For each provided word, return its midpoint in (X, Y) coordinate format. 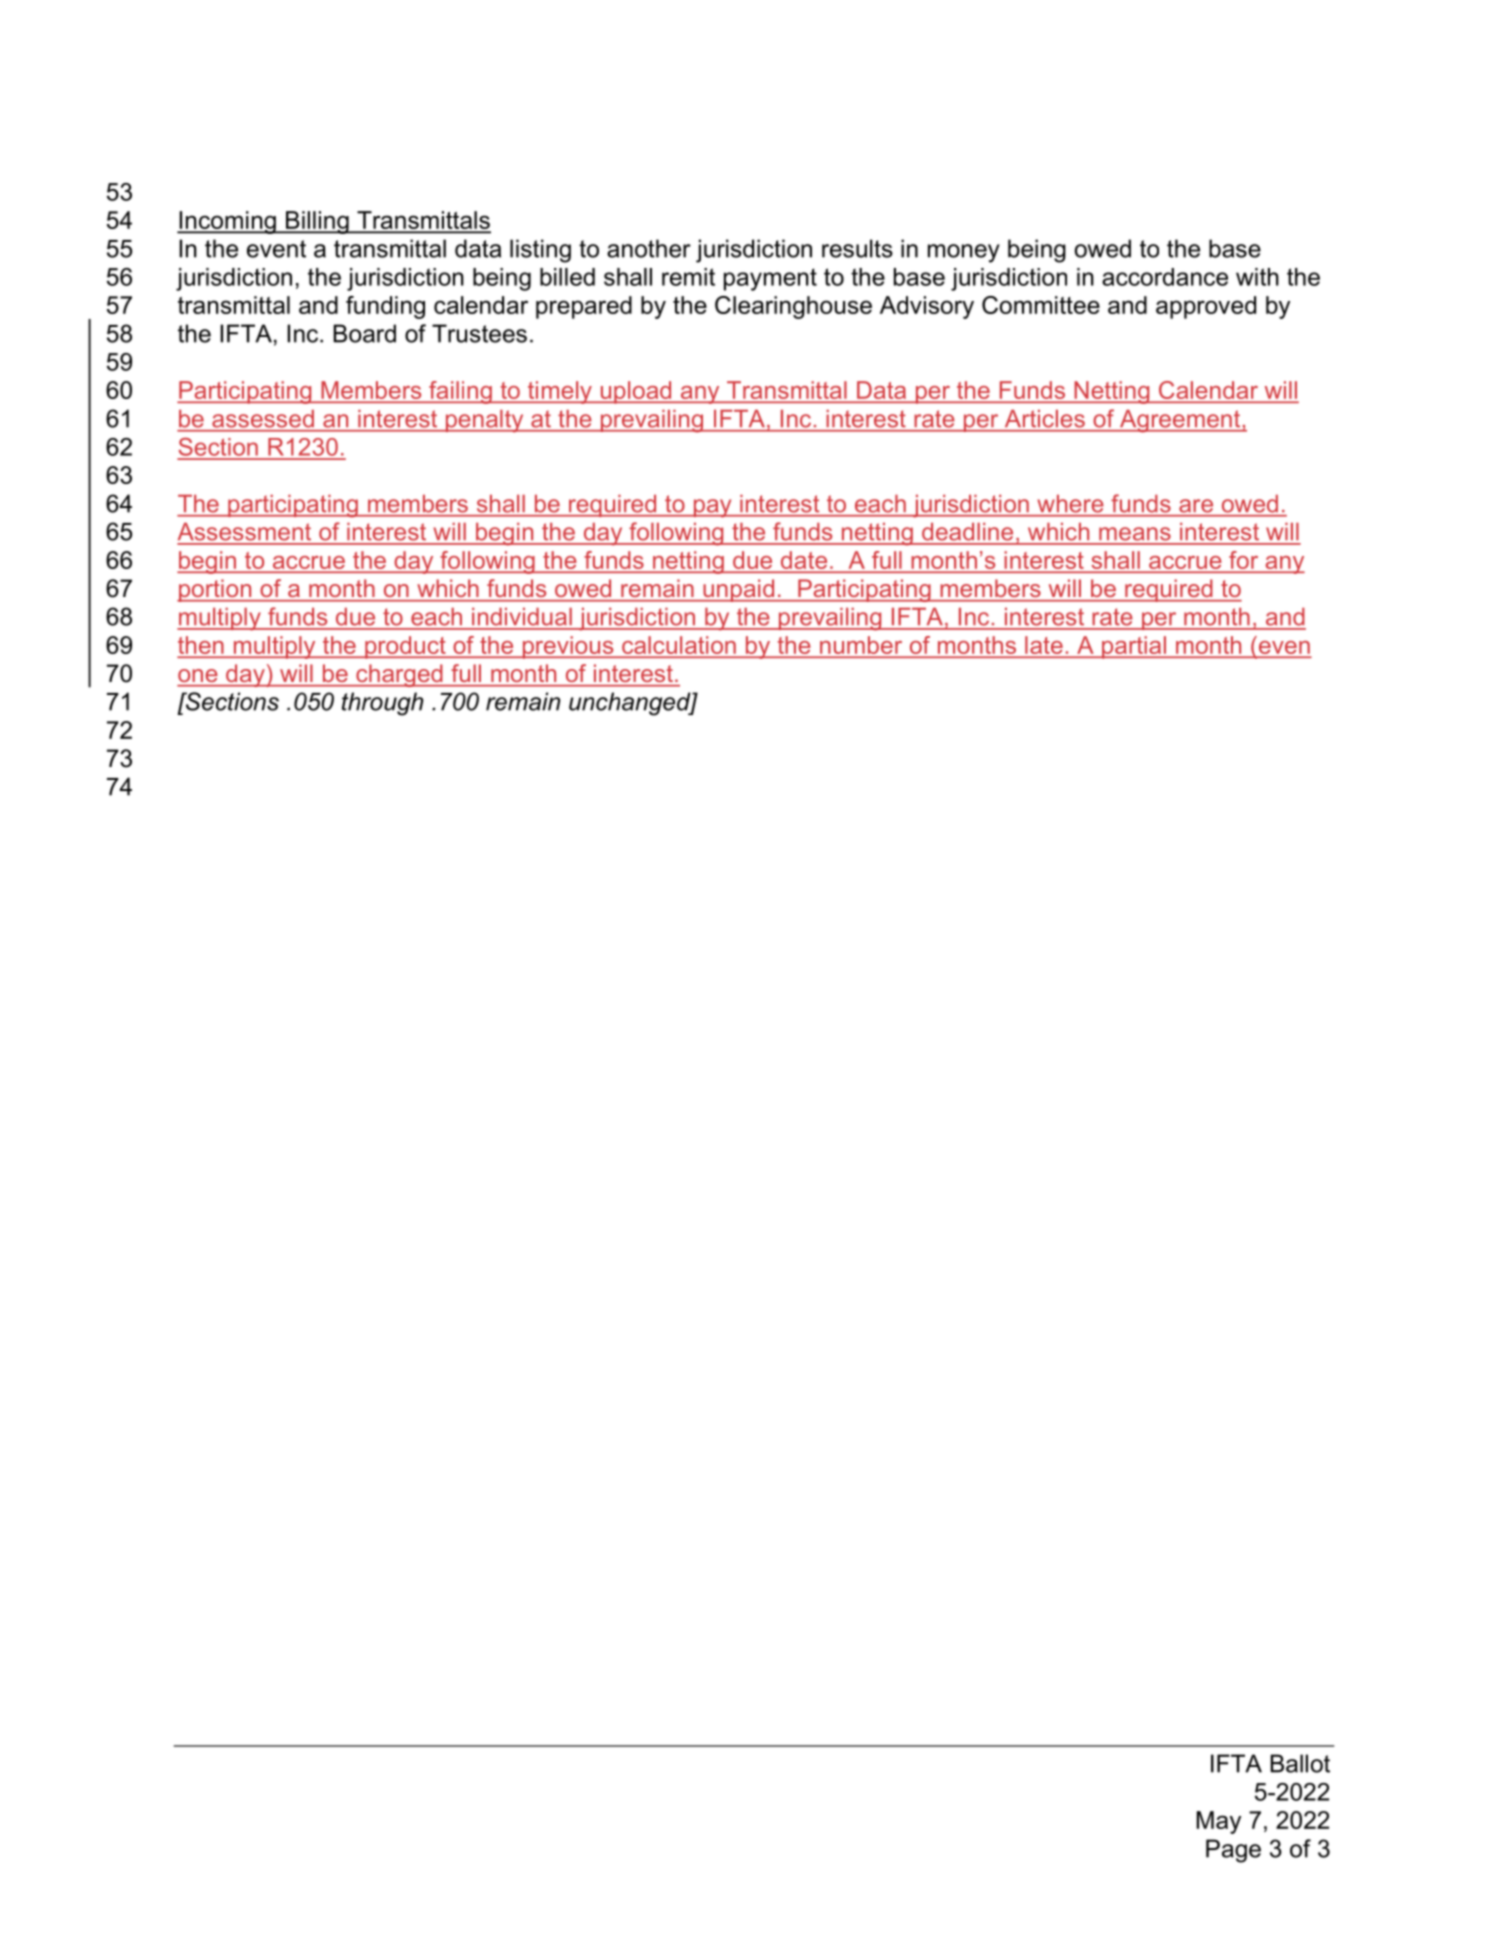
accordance (1165, 277)
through (383, 704)
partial (1134, 647)
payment (770, 279)
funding (385, 307)
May (1219, 1822)
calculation (679, 645)
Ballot (1300, 1763)
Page (1233, 1851)
